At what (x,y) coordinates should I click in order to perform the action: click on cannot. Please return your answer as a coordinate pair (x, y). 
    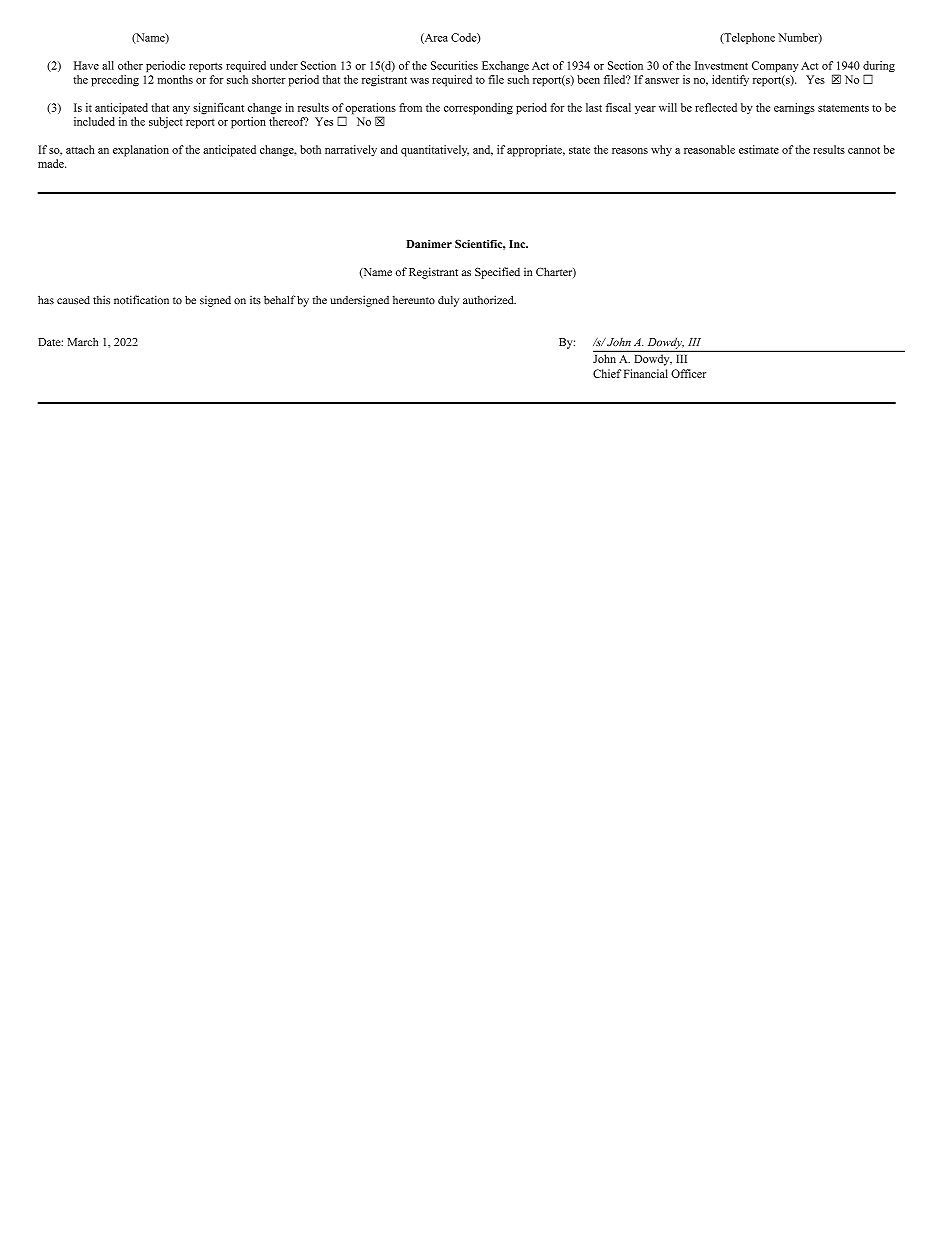
    Looking at the image, I should click on (864, 150).
